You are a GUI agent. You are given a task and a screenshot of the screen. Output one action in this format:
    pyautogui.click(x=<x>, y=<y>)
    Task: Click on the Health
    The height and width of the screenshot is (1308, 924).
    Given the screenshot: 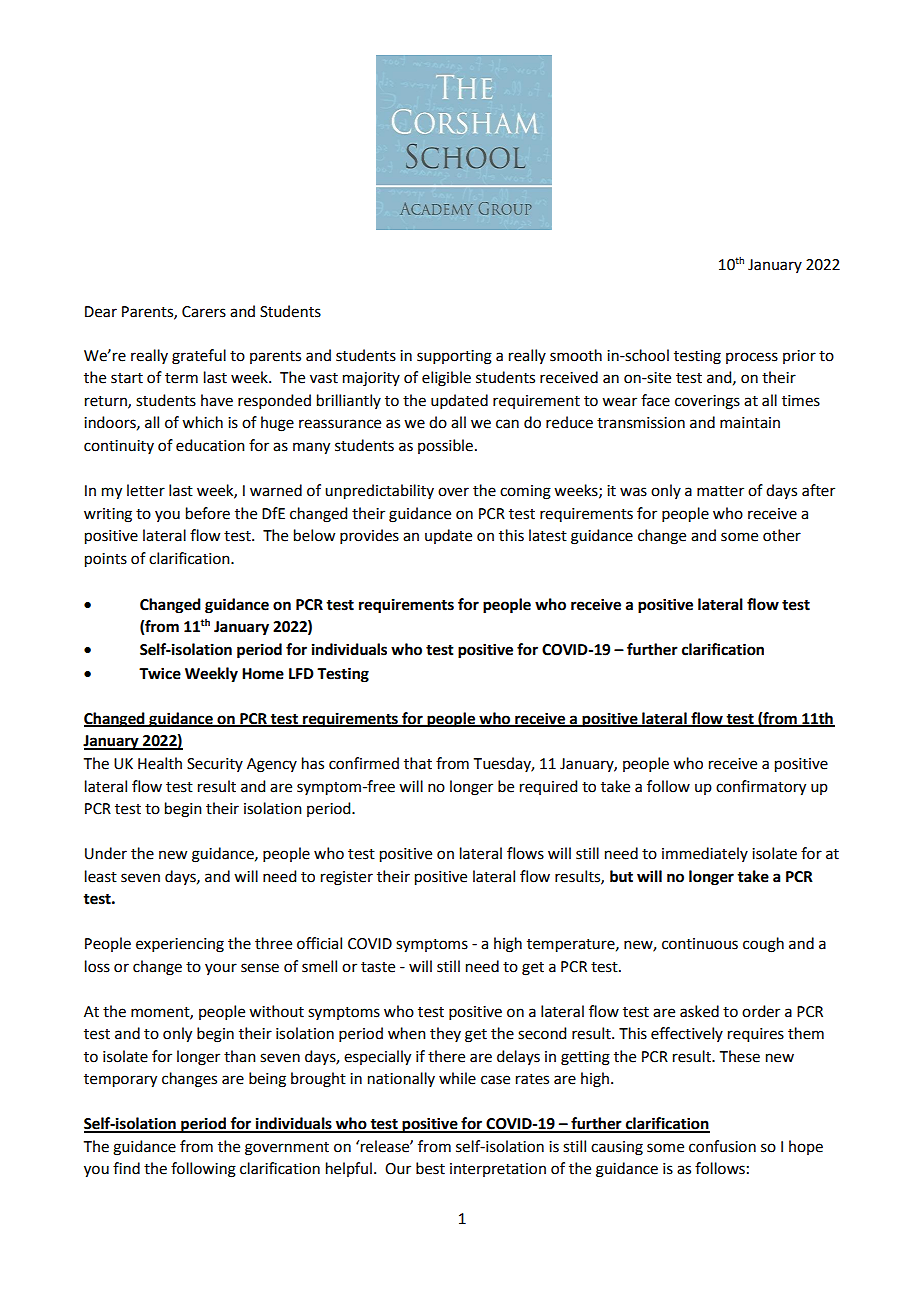 What is the action you would take?
    pyautogui.click(x=160, y=763)
